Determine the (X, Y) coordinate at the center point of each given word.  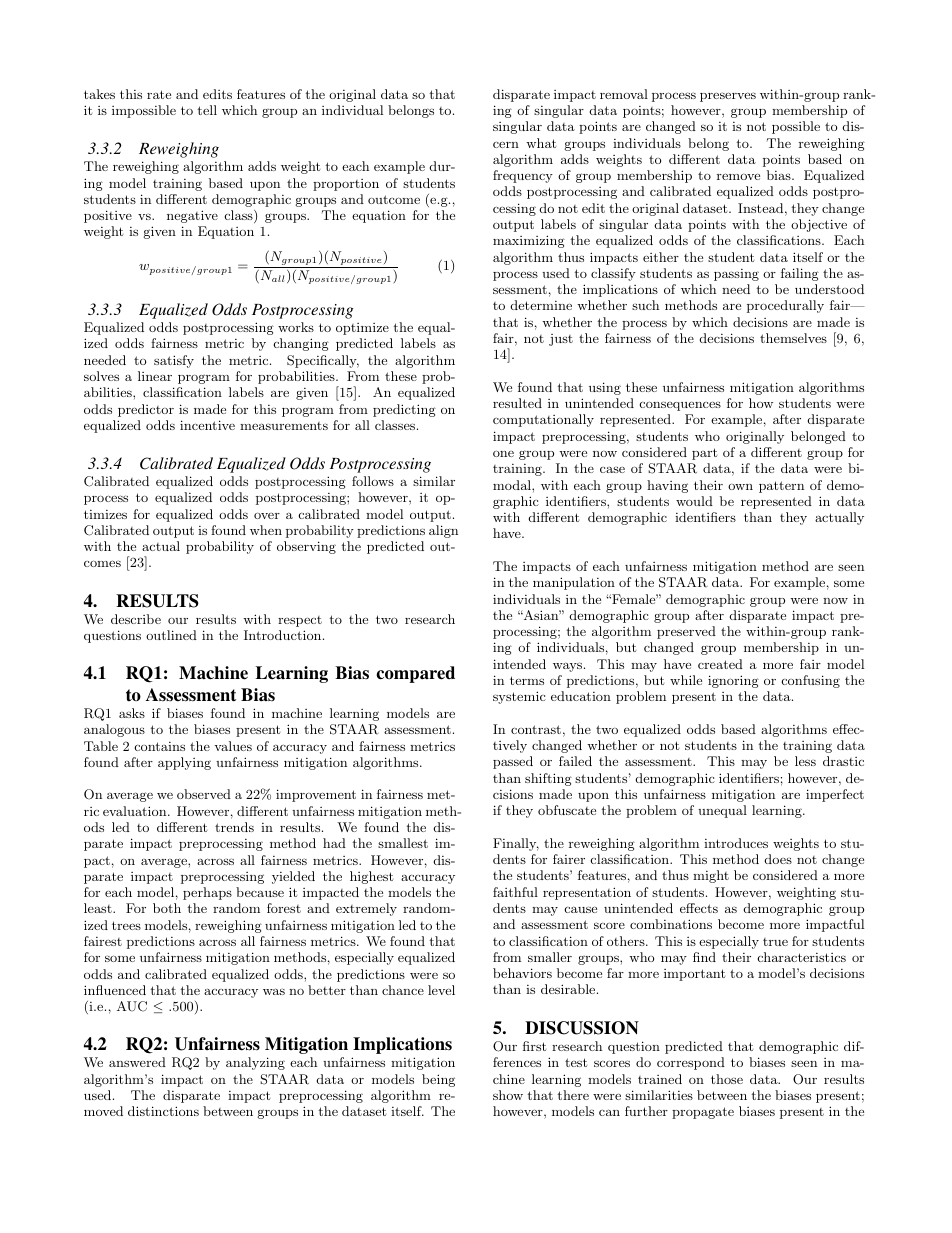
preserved (686, 632)
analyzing (255, 1063)
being (438, 1080)
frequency (523, 176)
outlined (171, 635)
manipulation (574, 583)
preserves (728, 97)
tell (207, 110)
